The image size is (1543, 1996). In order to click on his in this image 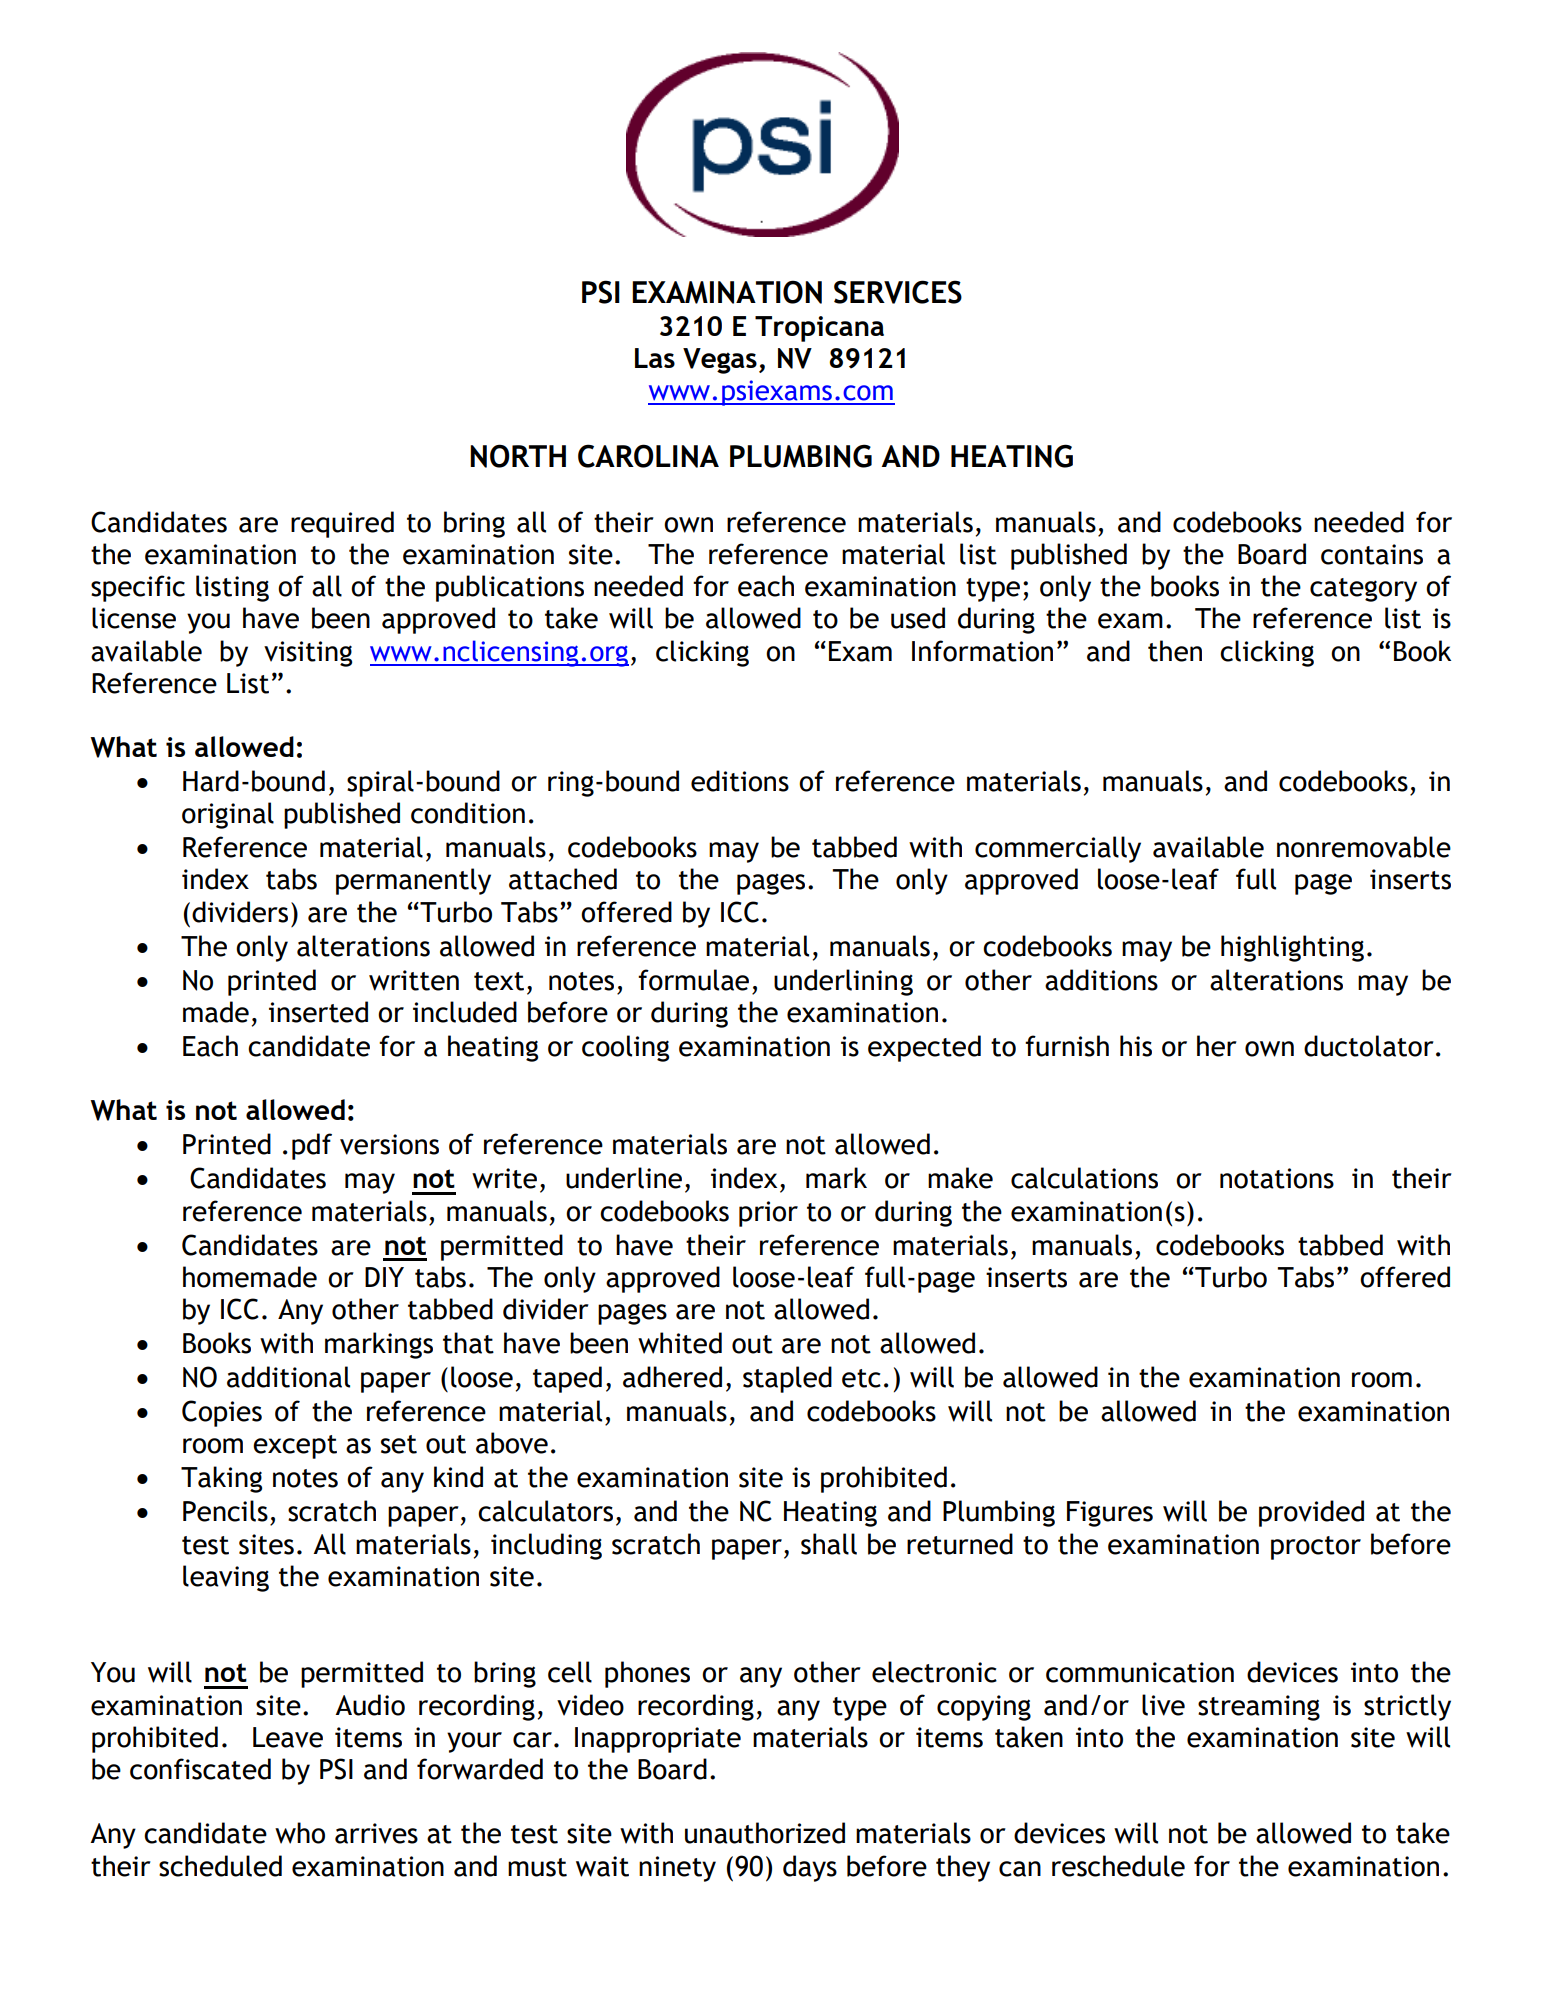, I will do `click(1136, 1046)`.
